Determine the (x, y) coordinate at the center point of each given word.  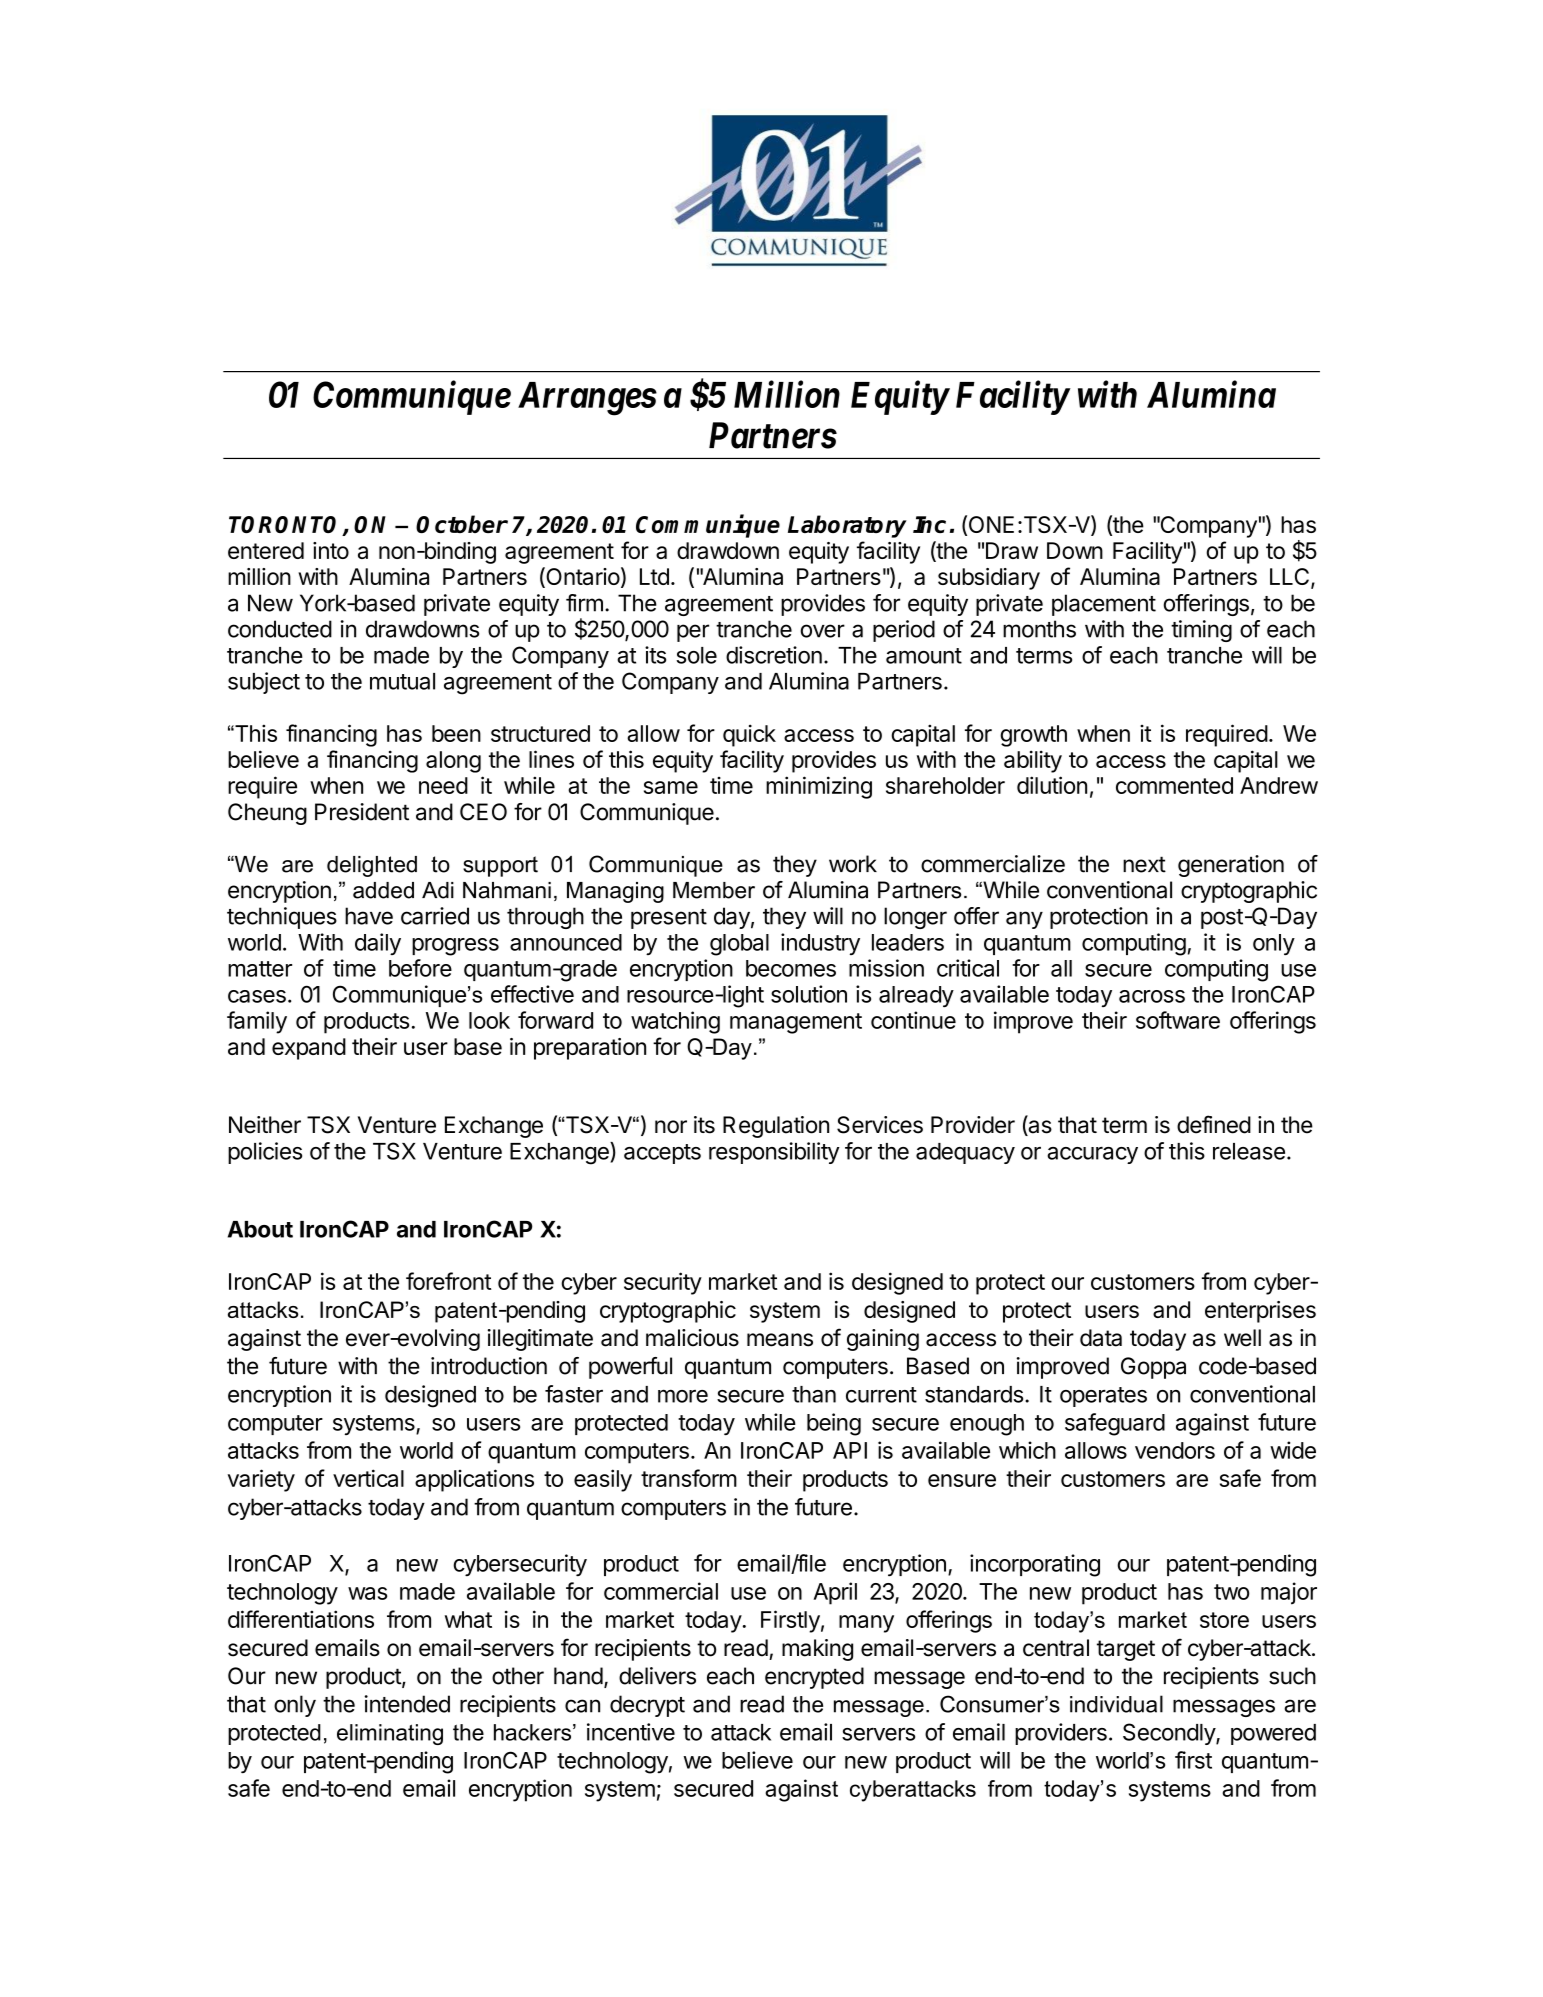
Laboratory (847, 526)
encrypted (814, 1678)
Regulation (776, 1127)
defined (1214, 1124)
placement (1104, 605)
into (331, 550)
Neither (265, 1125)
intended (407, 1704)
